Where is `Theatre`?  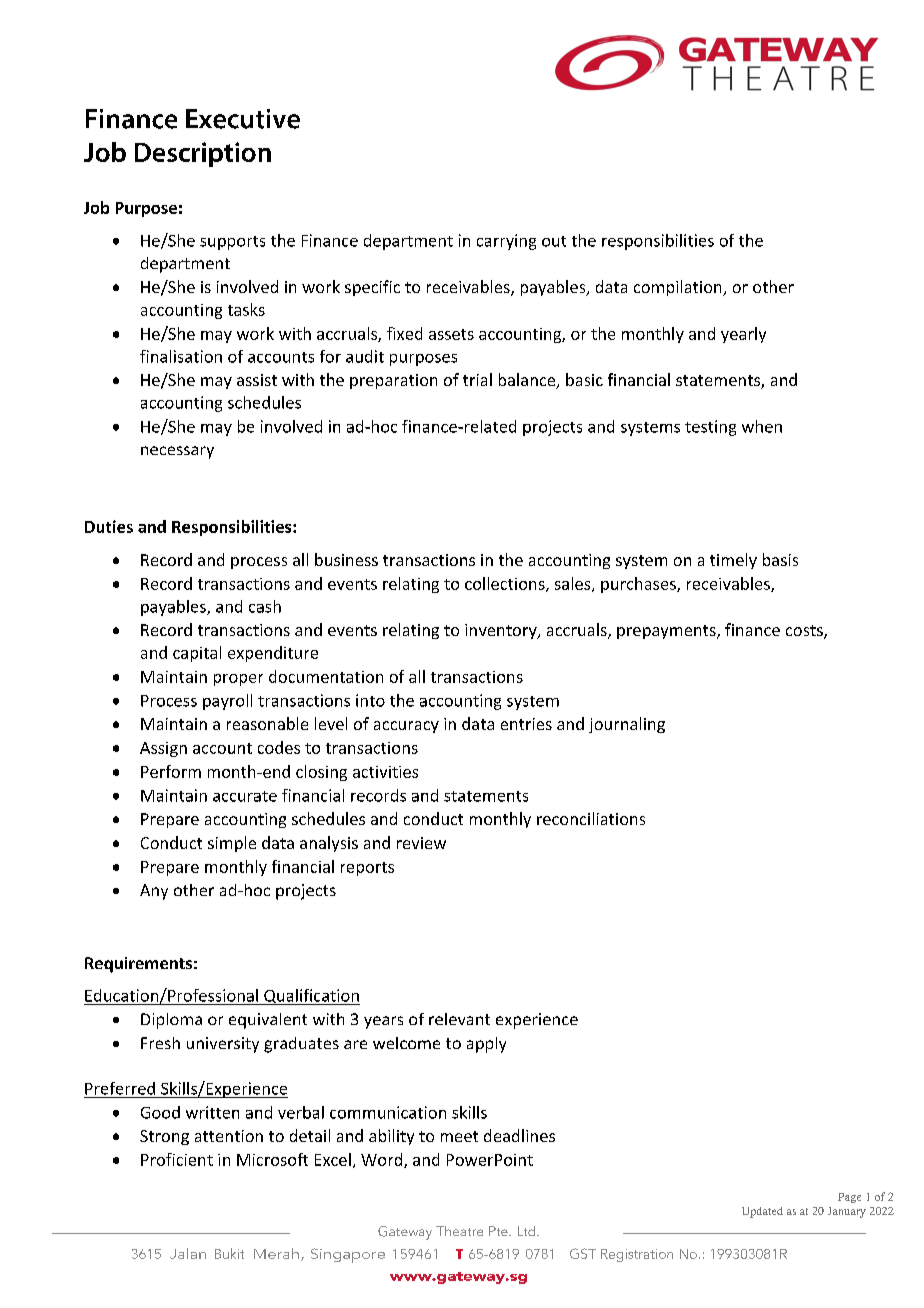
Theatre is located at coordinates (459, 1231).
